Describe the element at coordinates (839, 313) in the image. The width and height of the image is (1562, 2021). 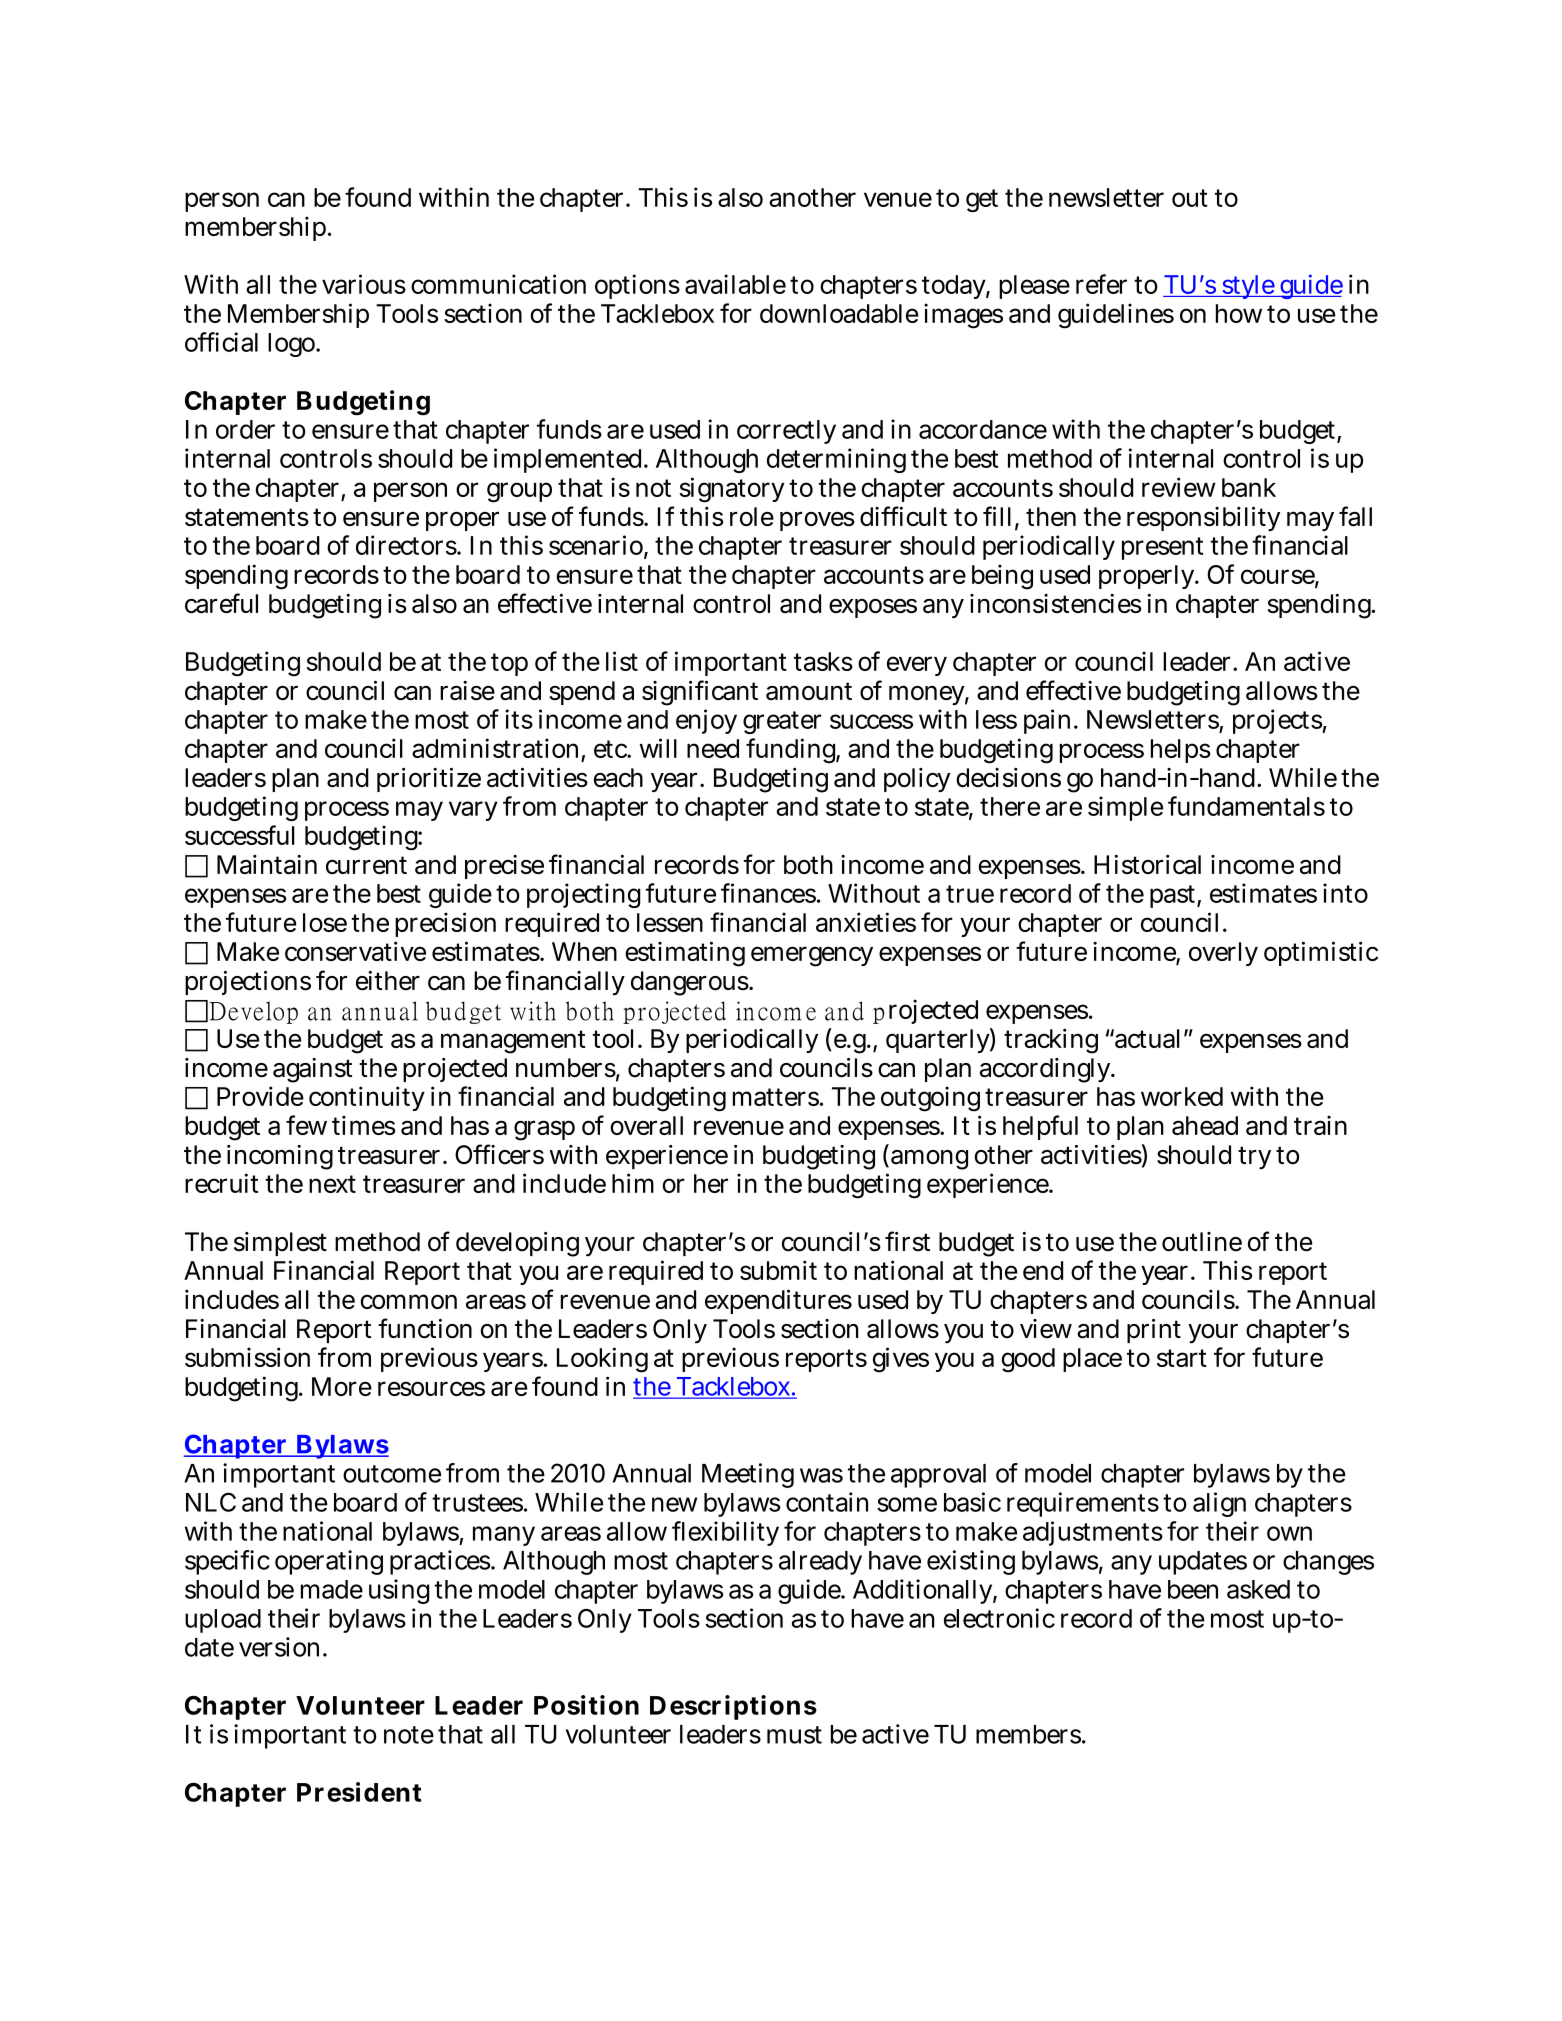
I see `downloadable` at that location.
